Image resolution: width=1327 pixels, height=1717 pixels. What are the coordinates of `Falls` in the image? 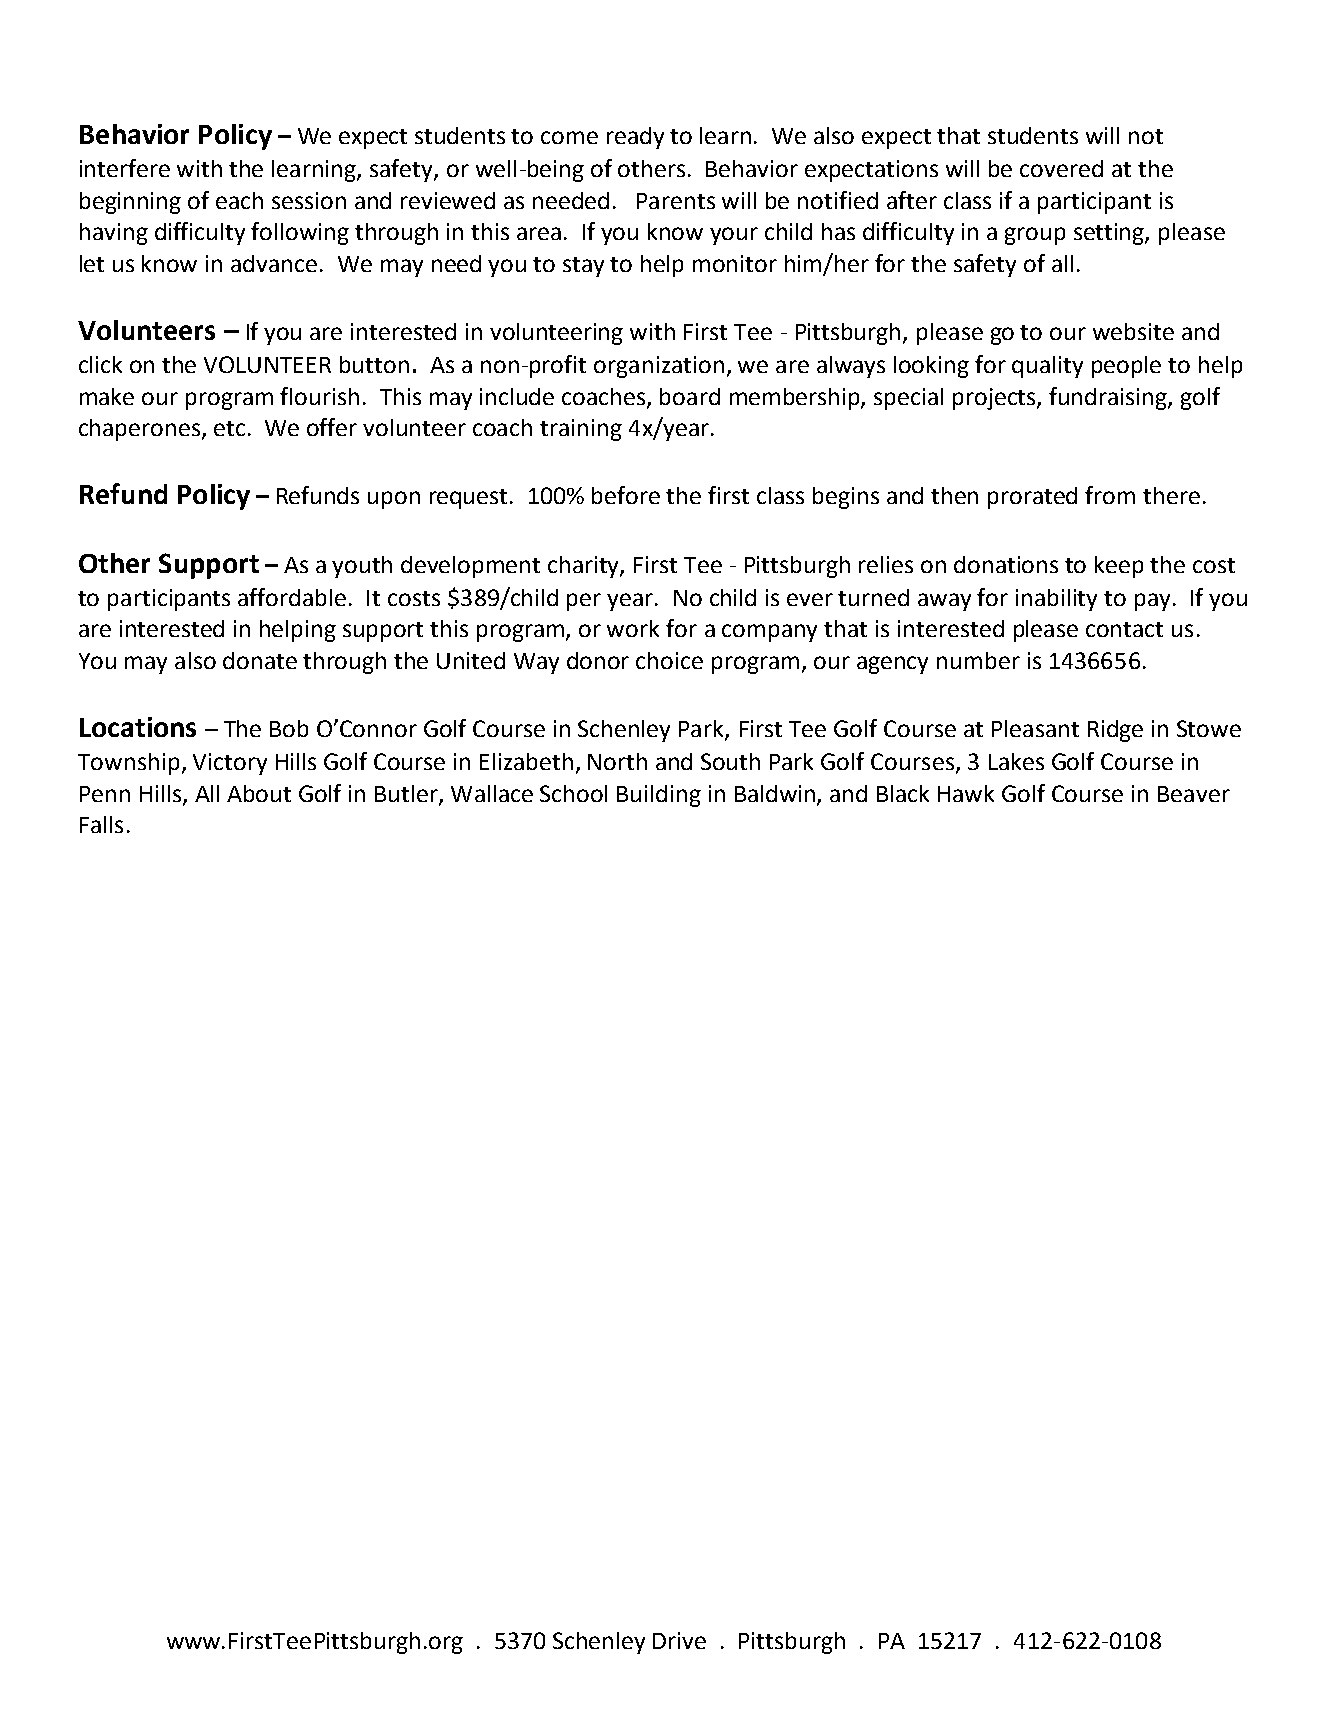 It's located at (101, 824).
